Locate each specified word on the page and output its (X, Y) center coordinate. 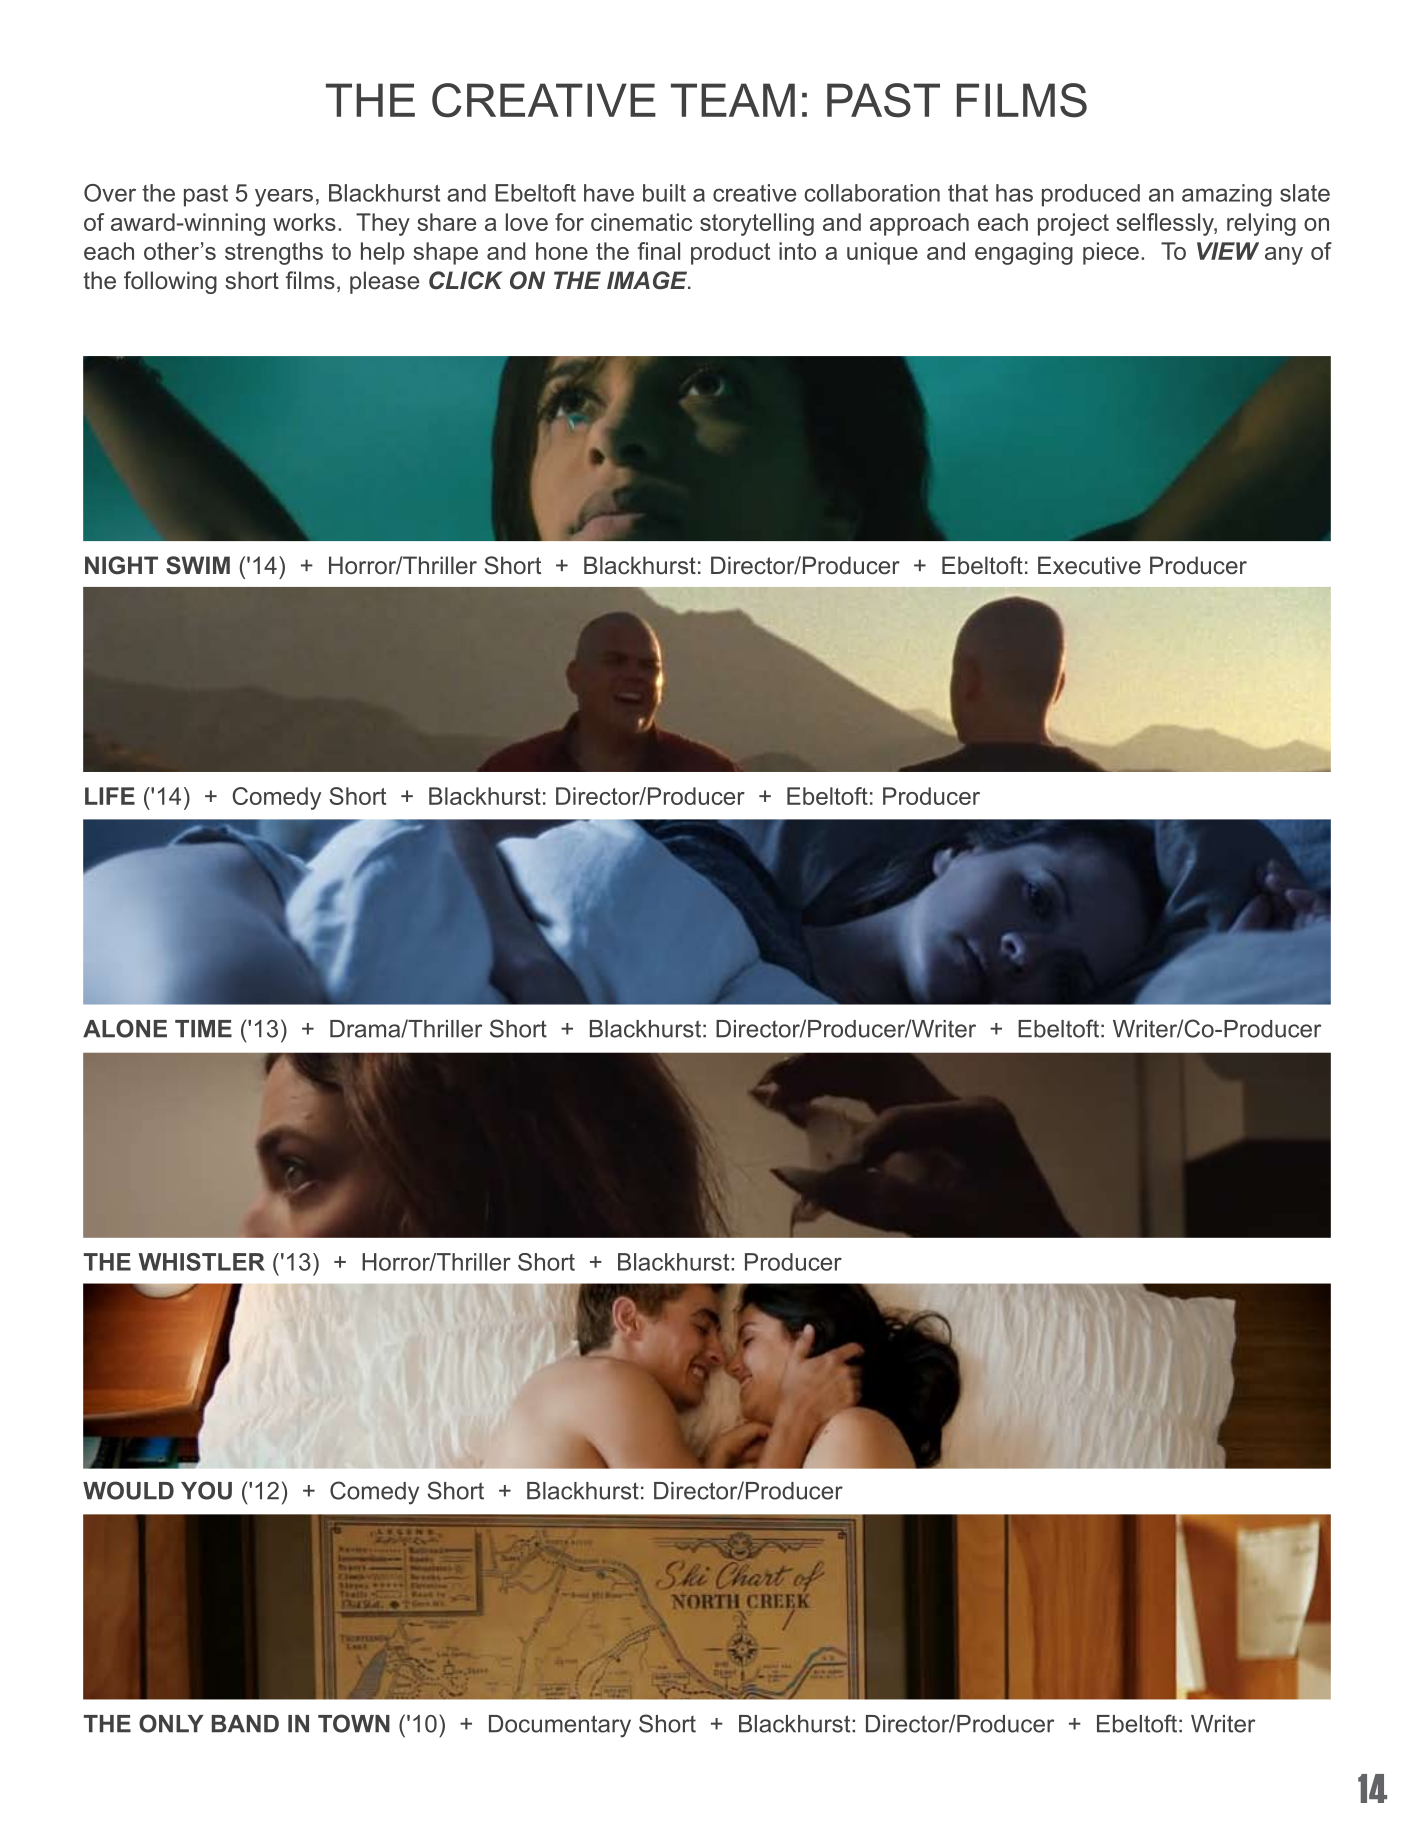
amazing (1227, 195)
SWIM (198, 565)
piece (1111, 253)
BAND (245, 1723)
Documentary (560, 1726)
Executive (1089, 565)
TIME (203, 1028)
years (284, 198)
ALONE (125, 1028)
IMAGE (648, 280)
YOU (206, 1490)
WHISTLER (201, 1262)
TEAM (733, 100)
